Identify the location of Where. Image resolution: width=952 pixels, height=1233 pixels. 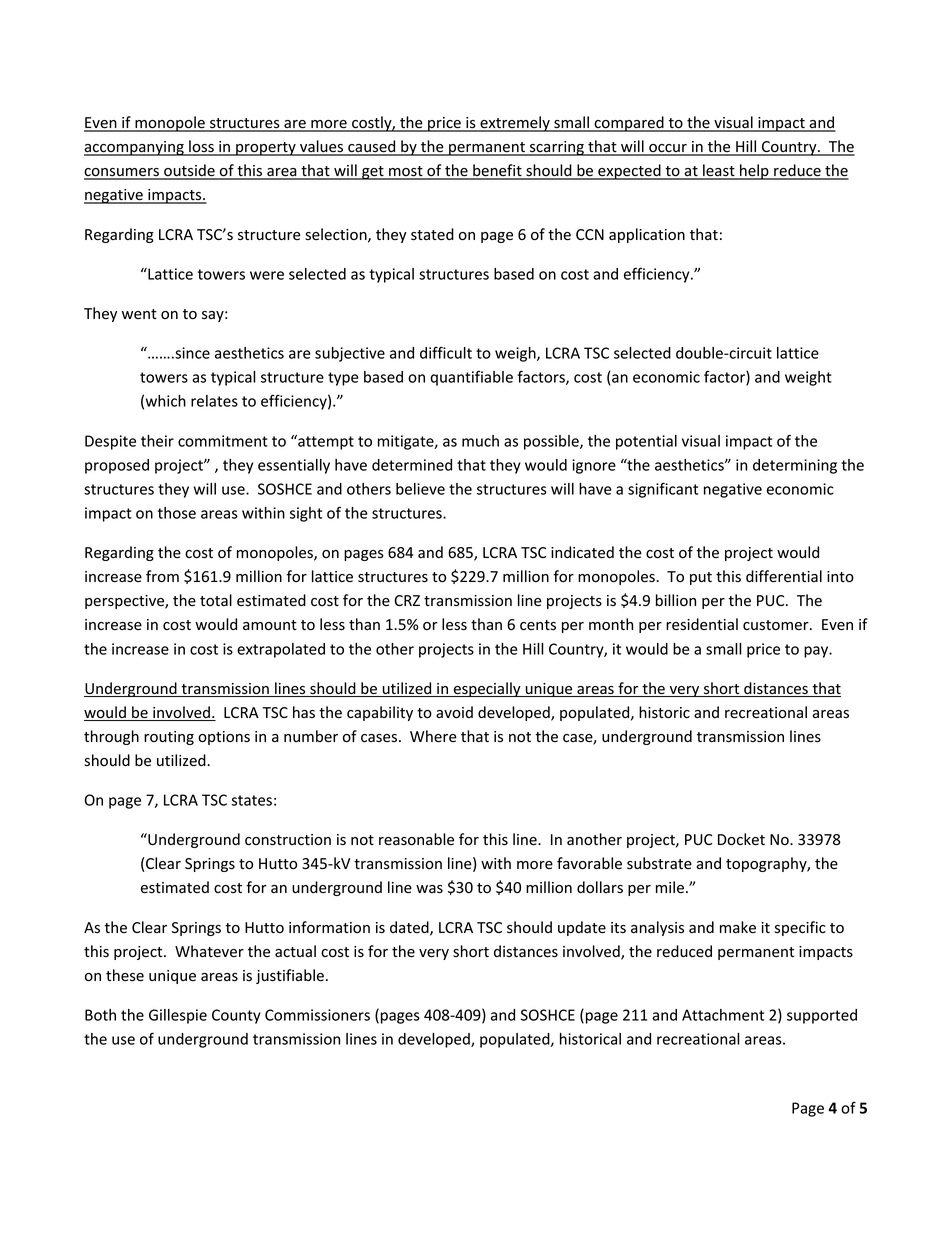
(433, 736).
